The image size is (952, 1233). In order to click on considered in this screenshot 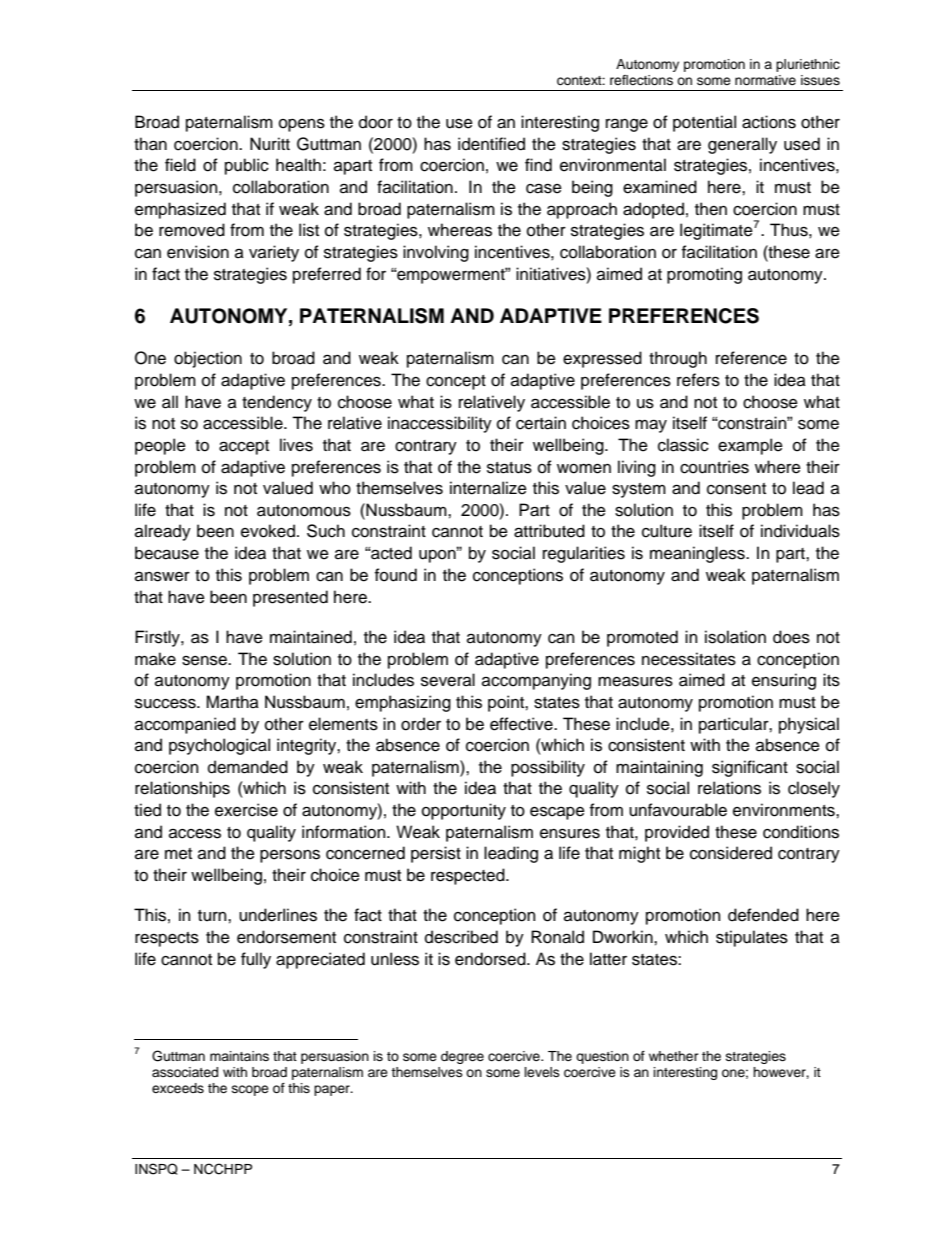, I will do `click(731, 853)`.
